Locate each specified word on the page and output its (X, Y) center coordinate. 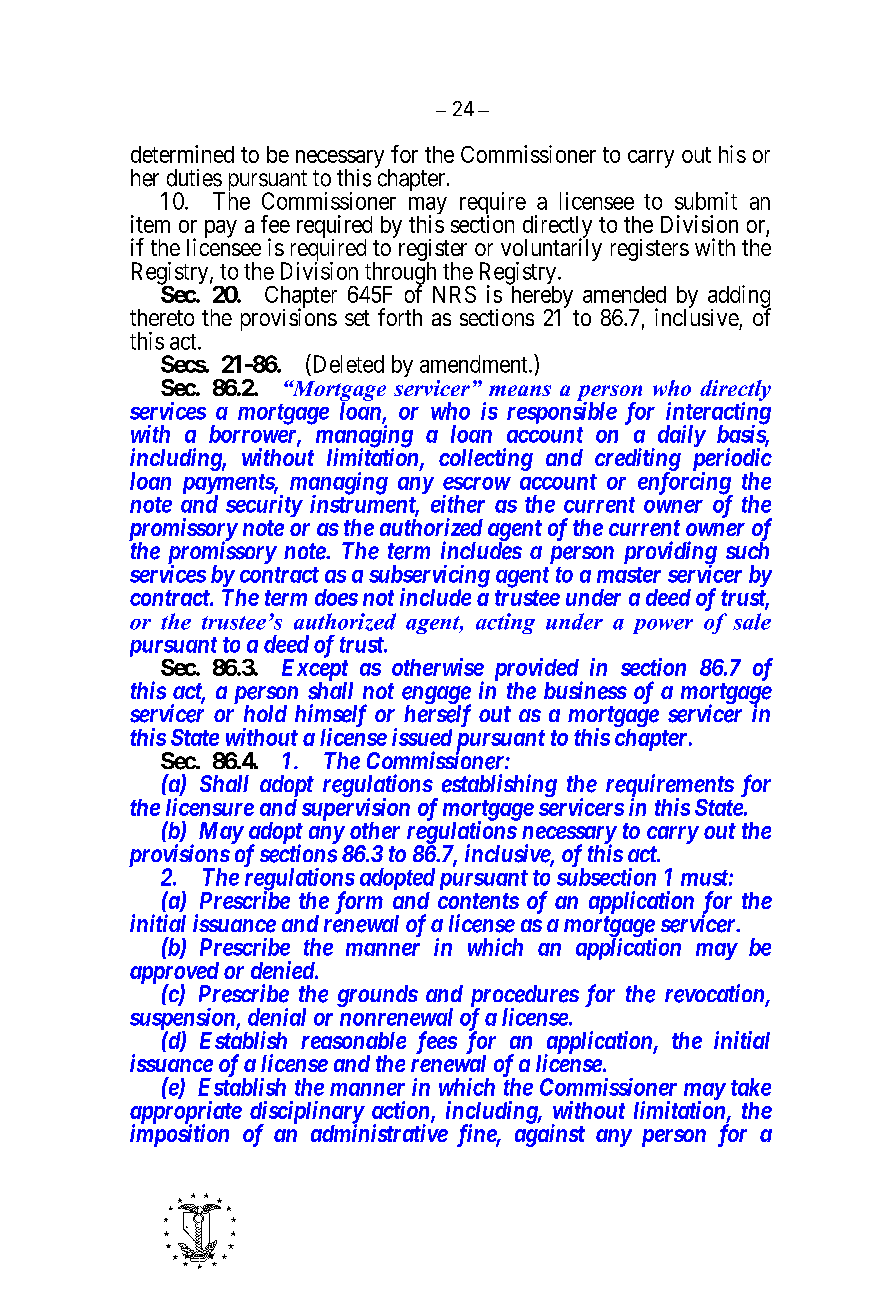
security (264, 506)
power (663, 626)
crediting (638, 460)
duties (194, 178)
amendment (475, 364)
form (359, 902)
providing (670, 554)
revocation (716, 994)
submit (706, 201)
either (458, 504)
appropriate (186, 1113)
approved (174, 974)
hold (265, 713)
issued (422, 737)
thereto (162, 317)
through (400, 274)
